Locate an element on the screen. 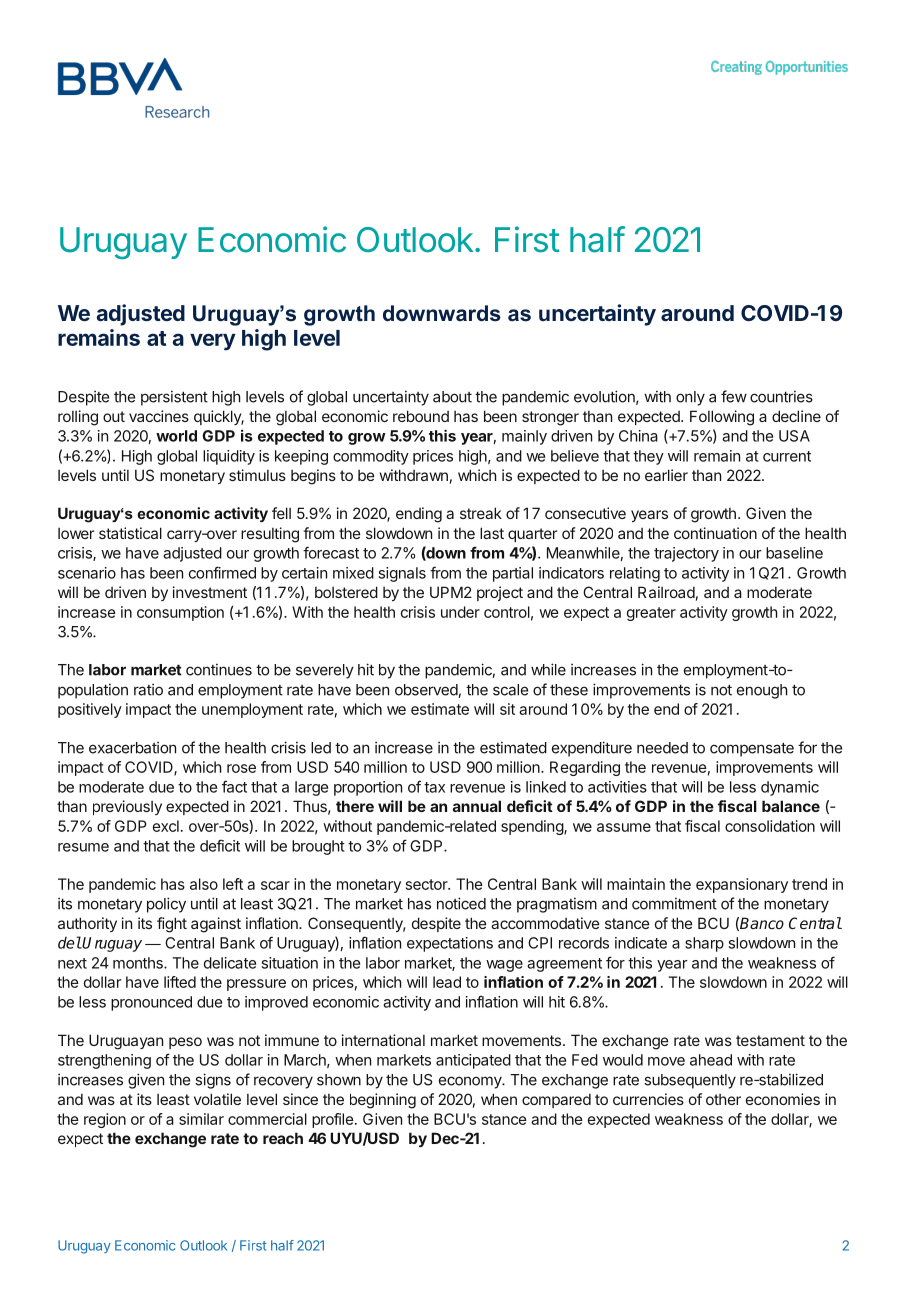 This screenshot has height=1308, width=924. Following is located at coordinates (722, 418).
